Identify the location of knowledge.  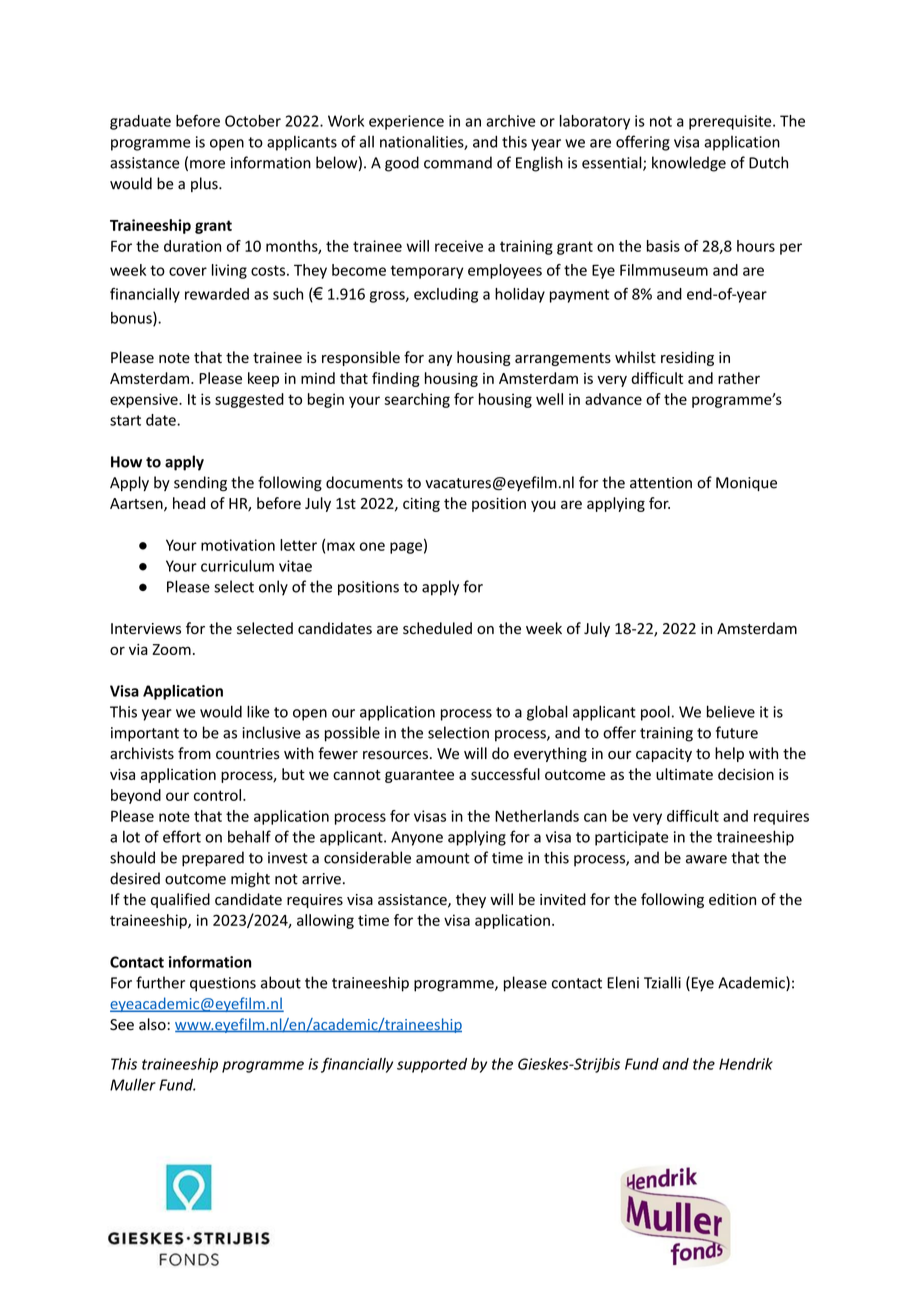
(689, 164).
